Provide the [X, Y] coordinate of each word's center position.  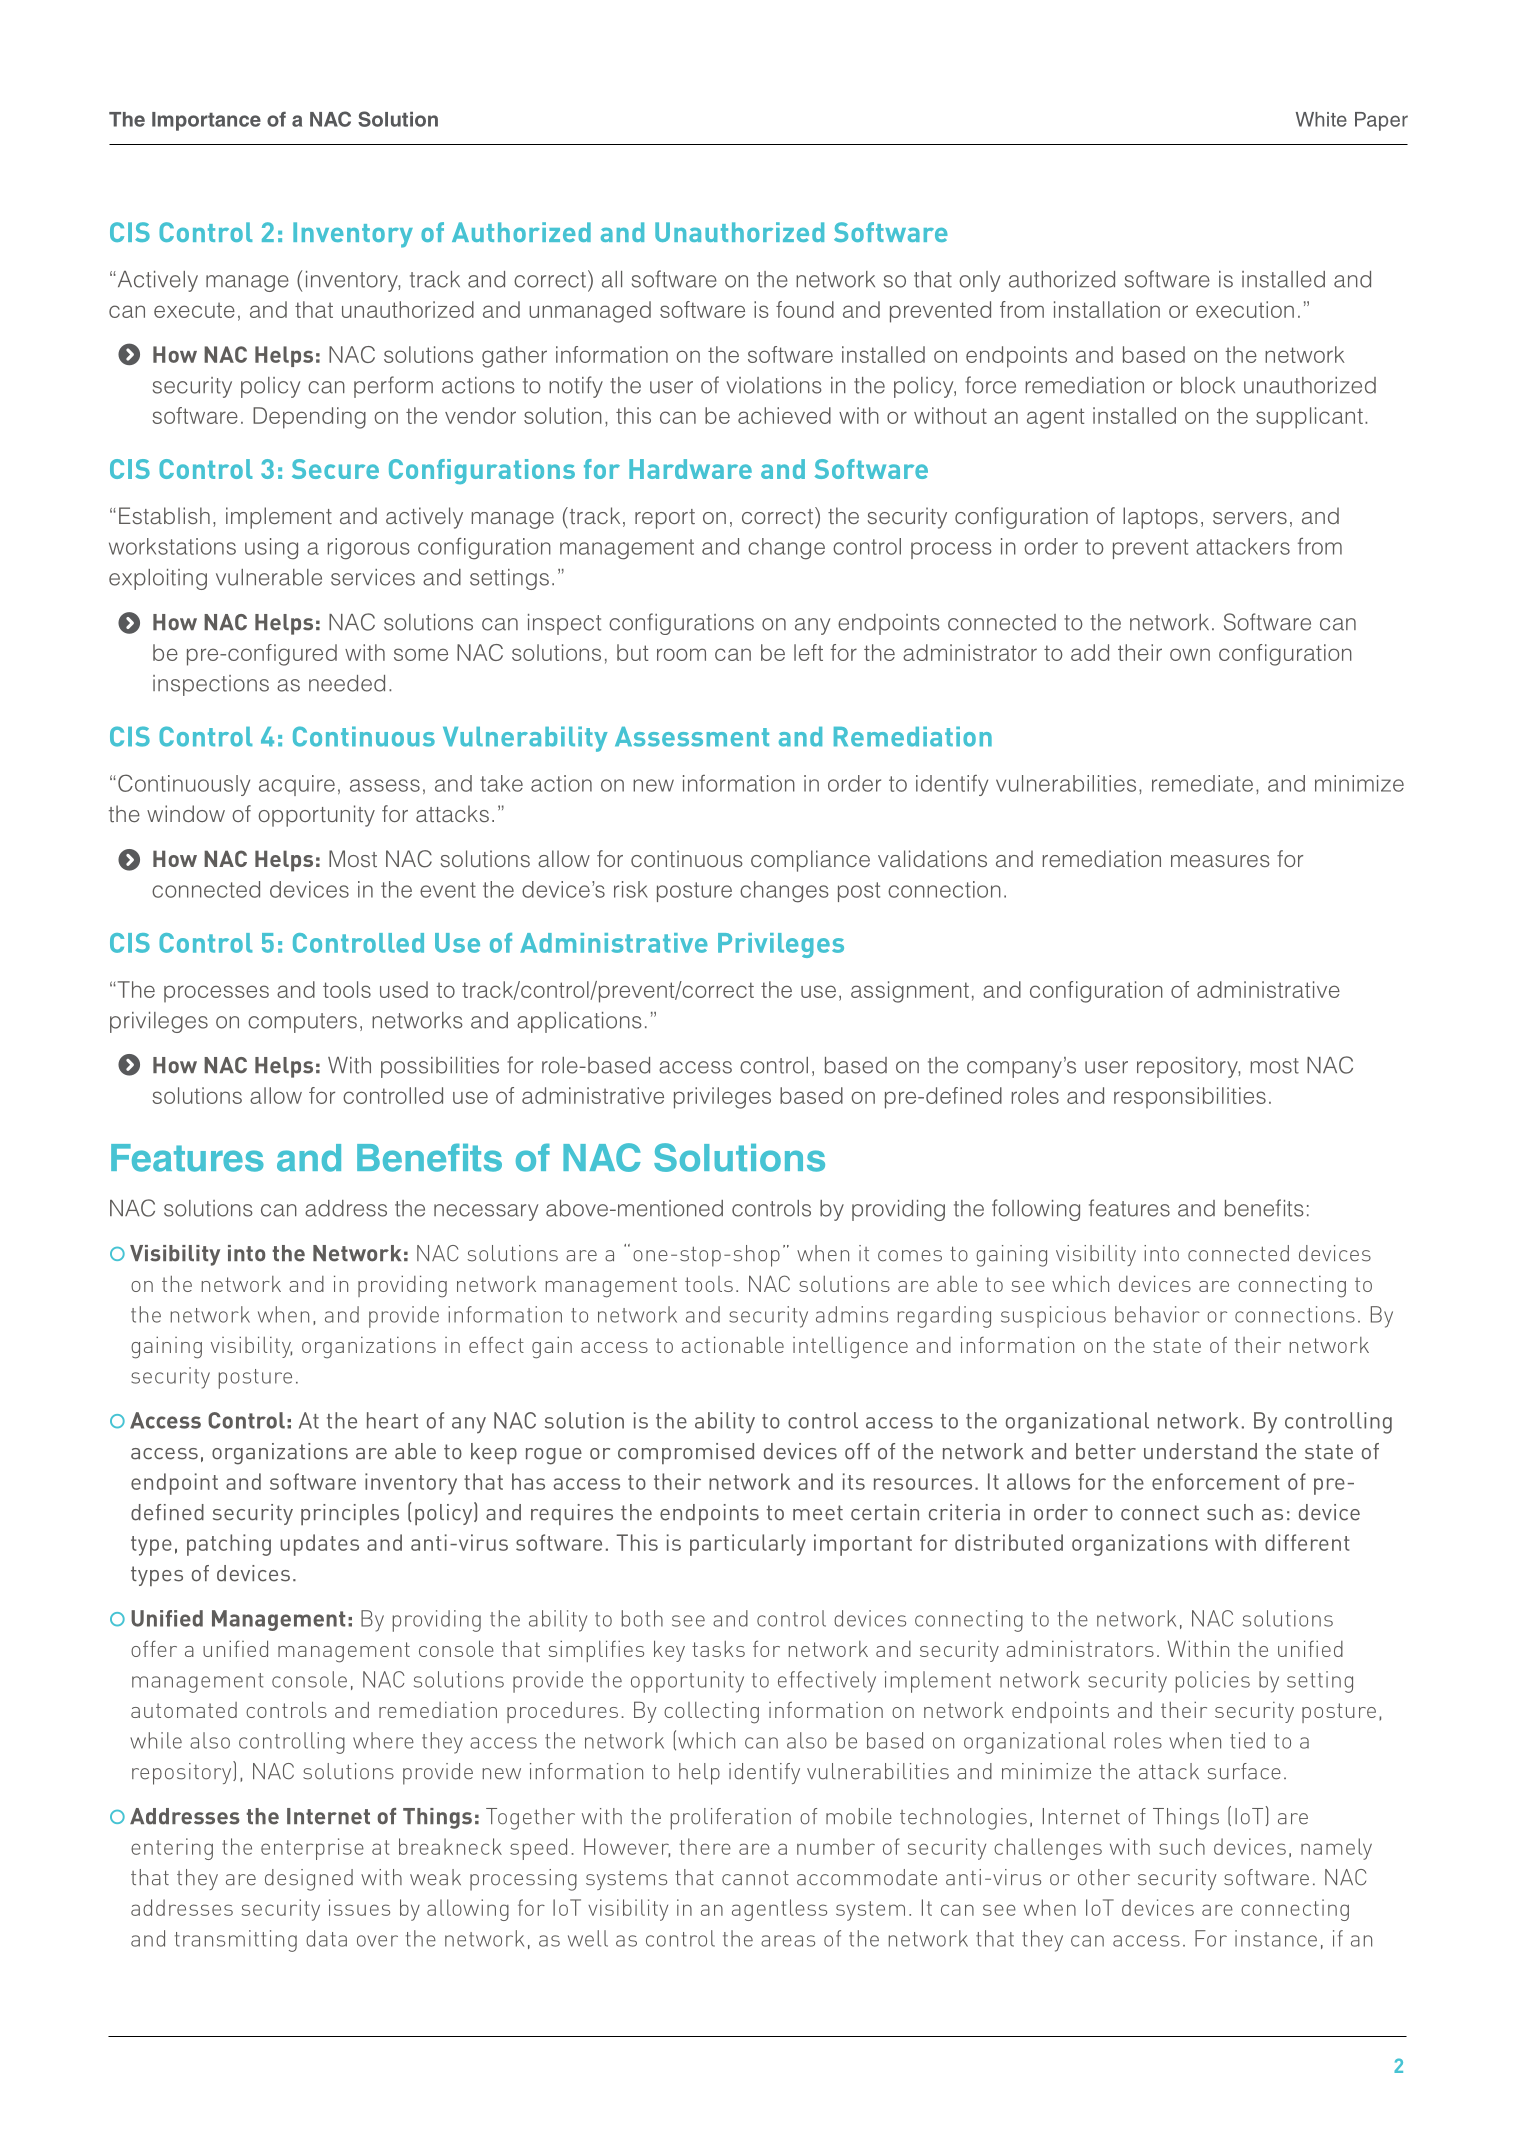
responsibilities [1190, 1097]
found [805, 309]
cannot [755, 1878]
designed [309, 1880]
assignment [910, 992]
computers [302, 1023]
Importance [206, 121]
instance [1276, 1938]
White [1321, 119]
